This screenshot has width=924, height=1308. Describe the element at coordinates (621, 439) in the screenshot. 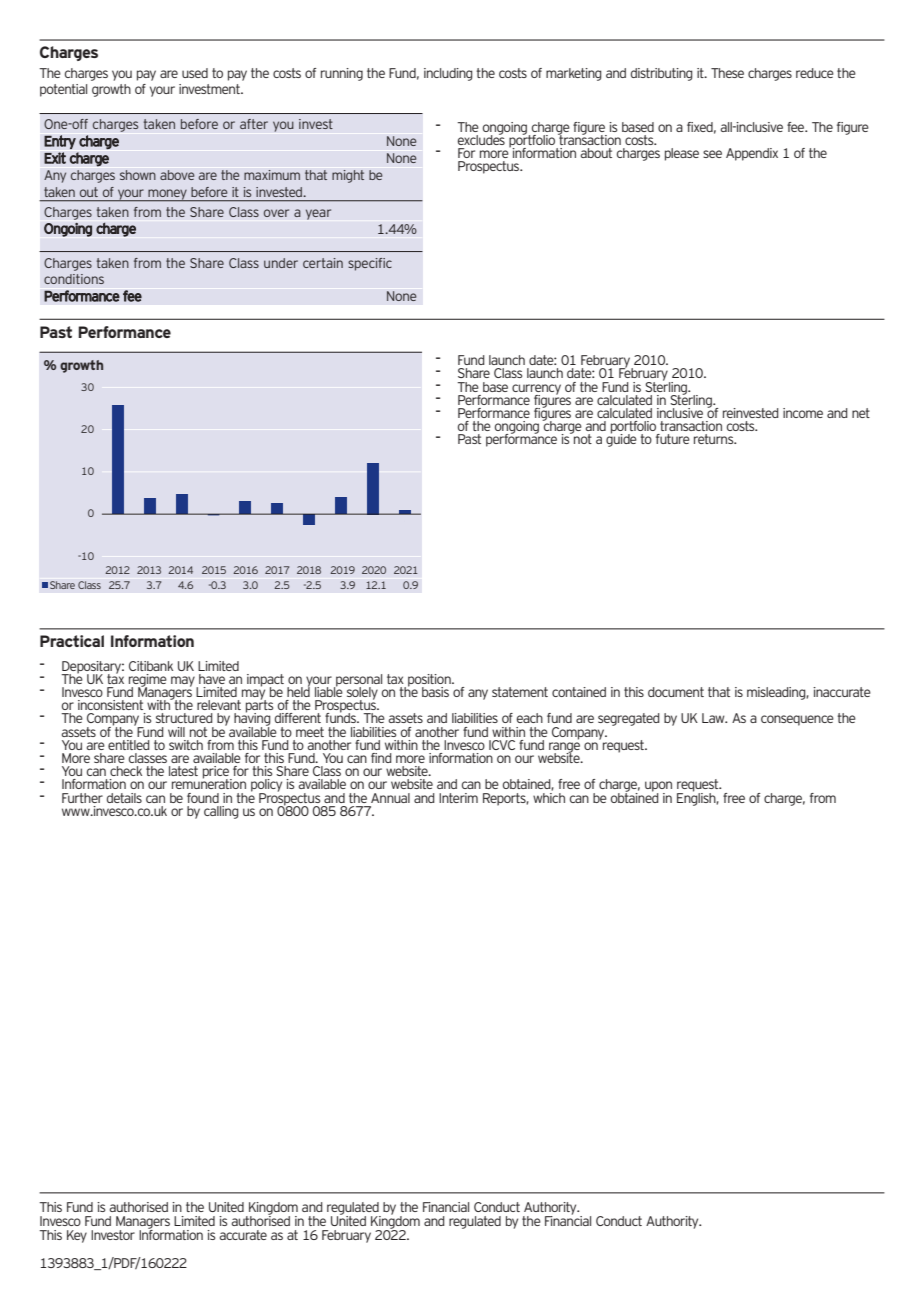

I see `guide` at that location.
